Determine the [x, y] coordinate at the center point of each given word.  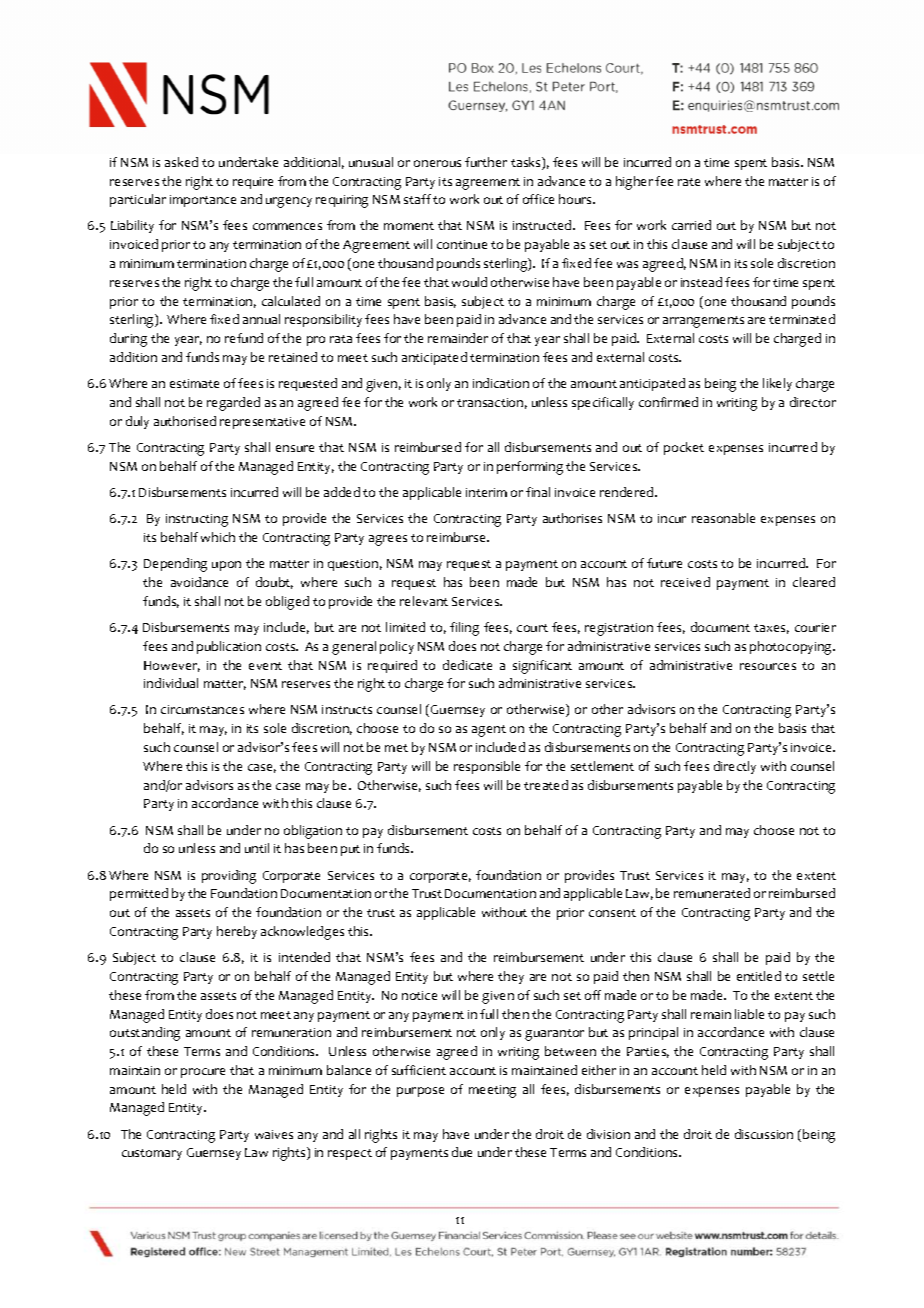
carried [691, 225]
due [462, 1152]
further [486, 162]
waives [274, 1134]
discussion [764, 1134]
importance [203, 201]
